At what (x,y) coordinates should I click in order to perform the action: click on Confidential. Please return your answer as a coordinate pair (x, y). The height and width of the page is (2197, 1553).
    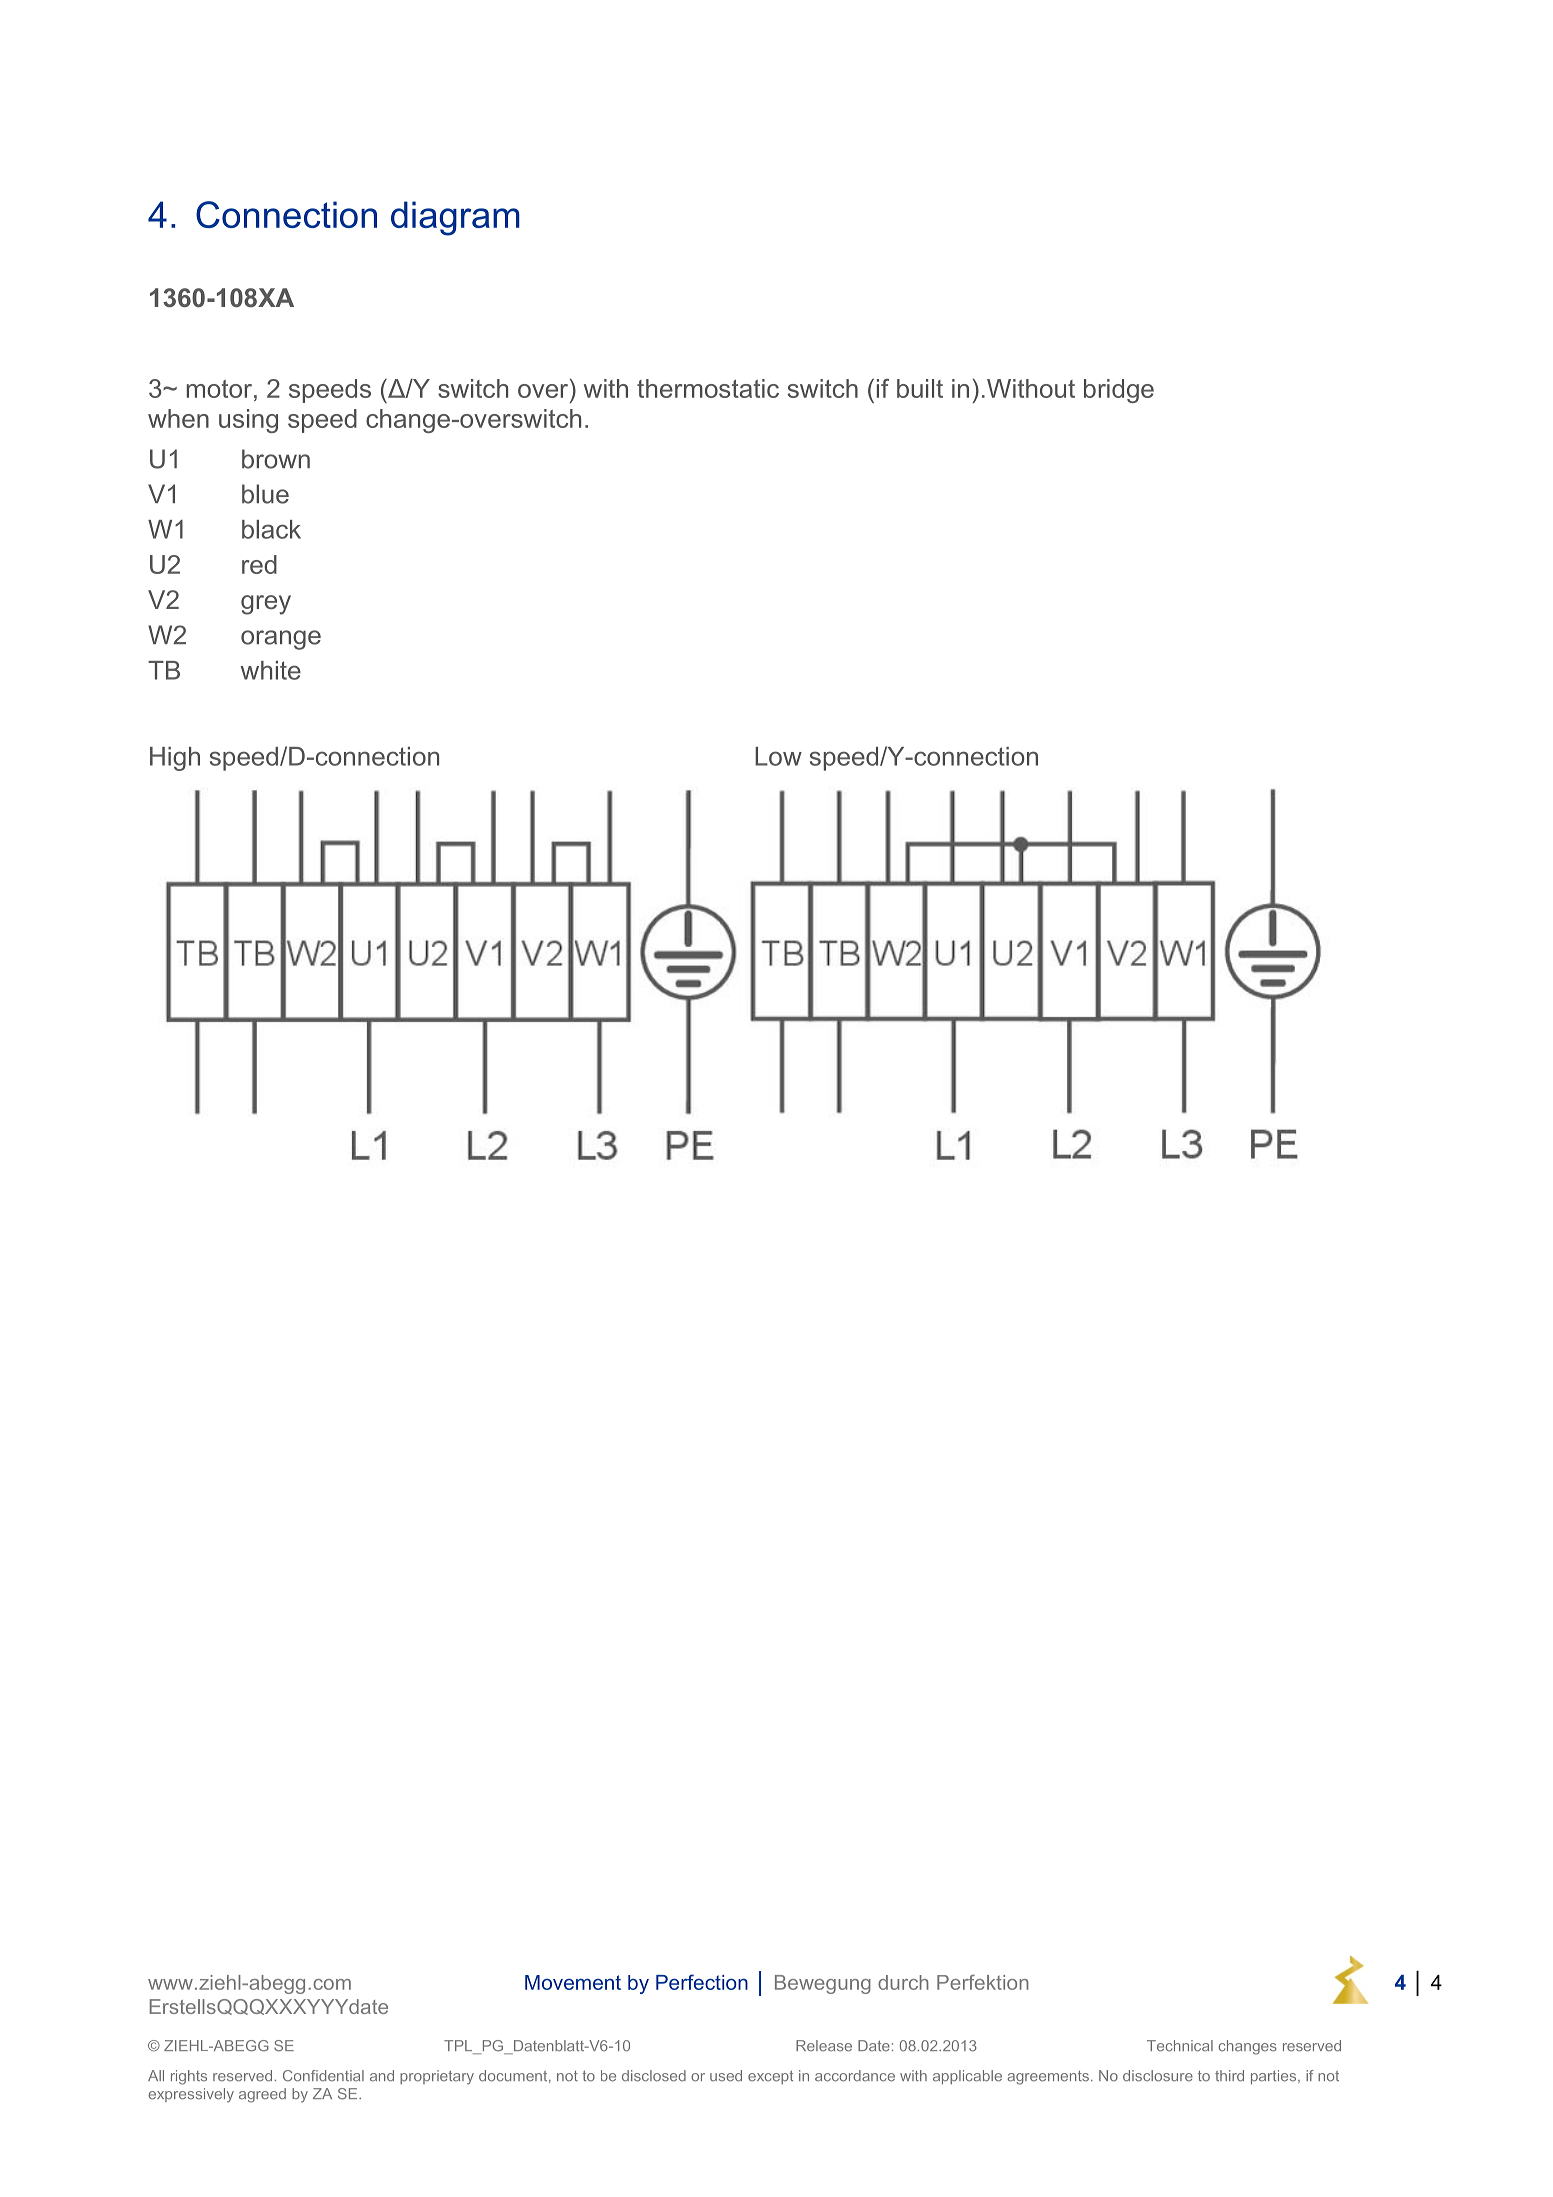
    Looking at the image, I should click on (323, 2076).
